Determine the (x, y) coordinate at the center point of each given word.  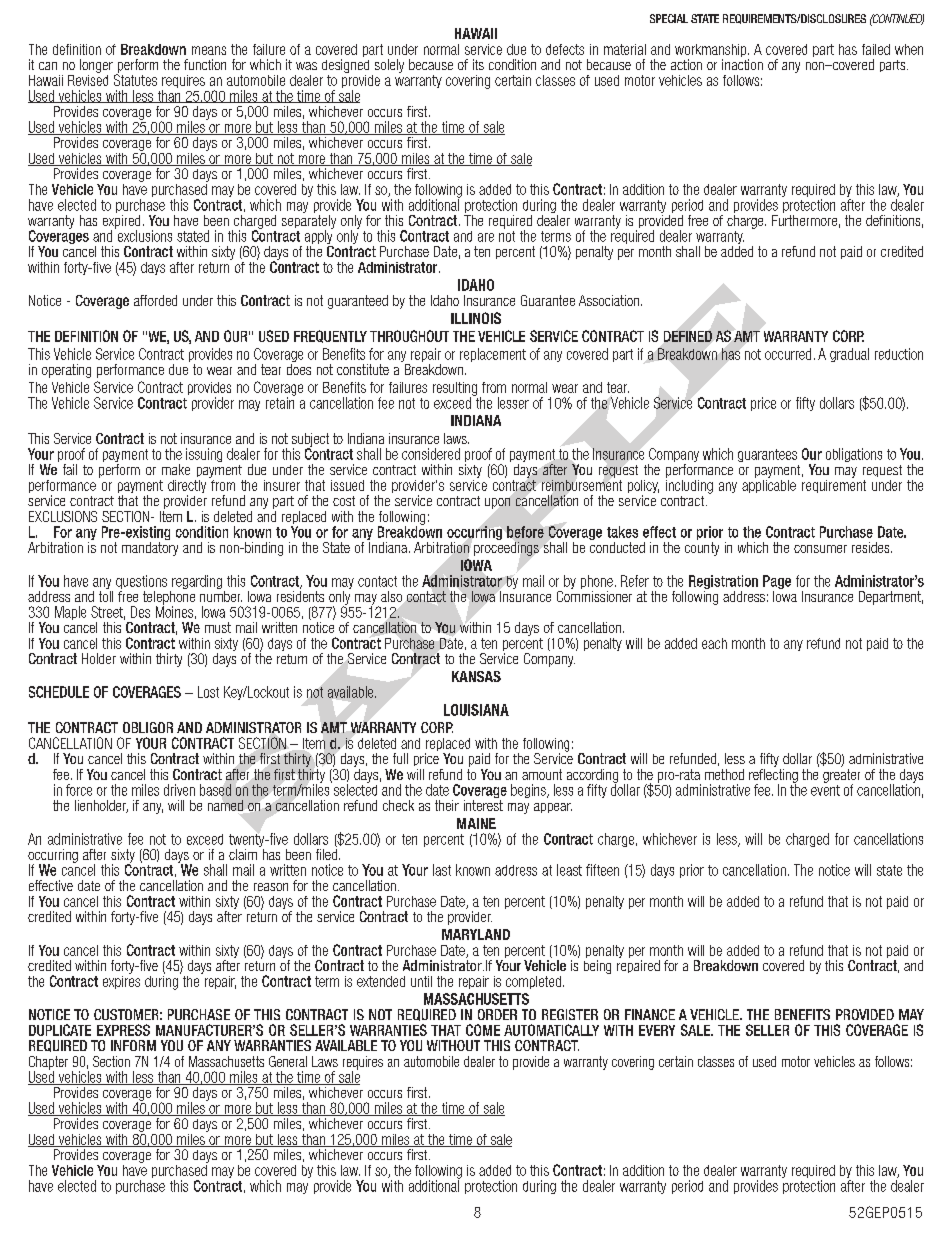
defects (565, 49)
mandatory (150, 547)
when (909, 49)
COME (483, 1030)
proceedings (506, 547)
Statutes (135, 79)
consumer (820, 549)
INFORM (133, 1045)
